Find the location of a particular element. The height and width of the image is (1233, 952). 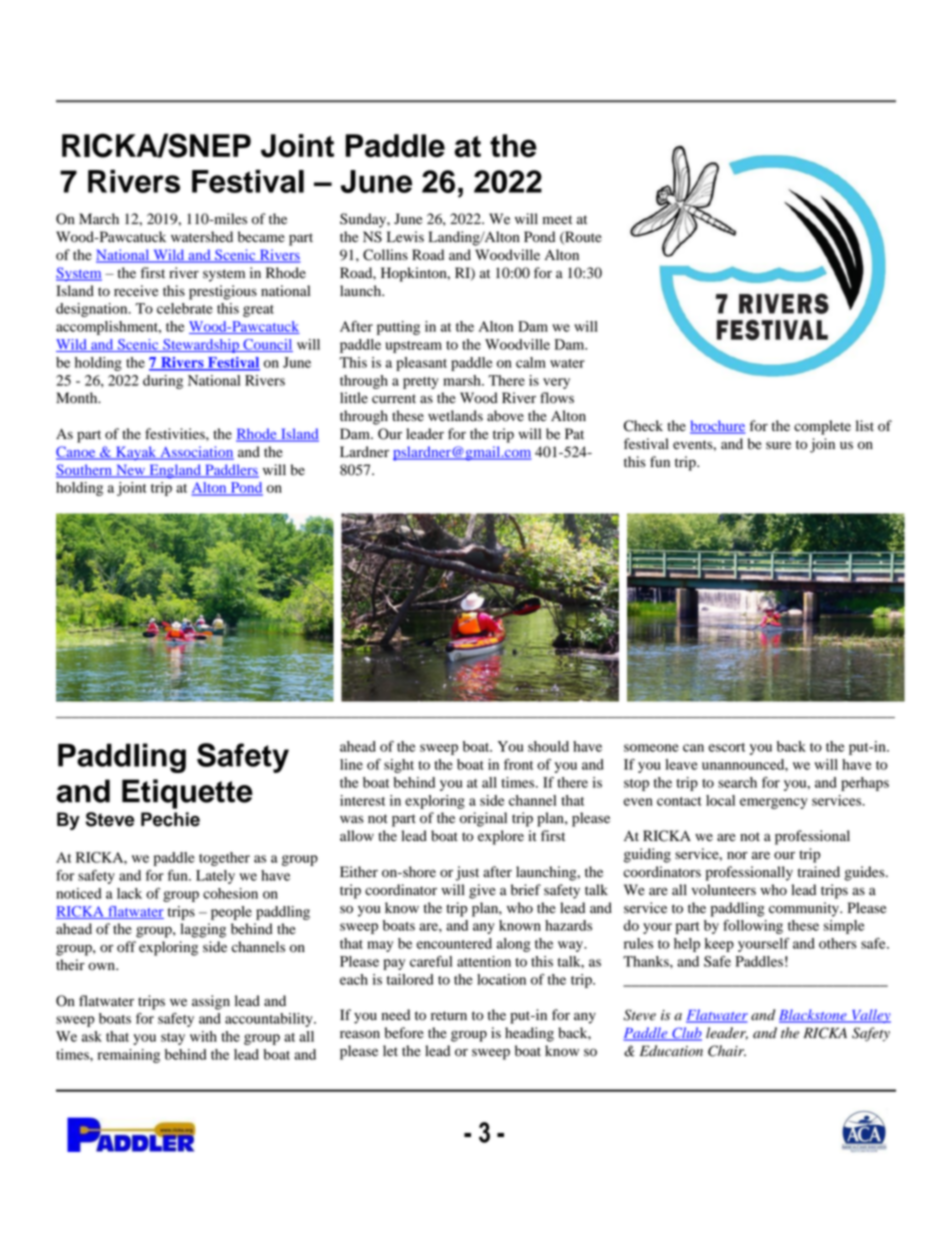

together is located at coordinates (224, 859).
